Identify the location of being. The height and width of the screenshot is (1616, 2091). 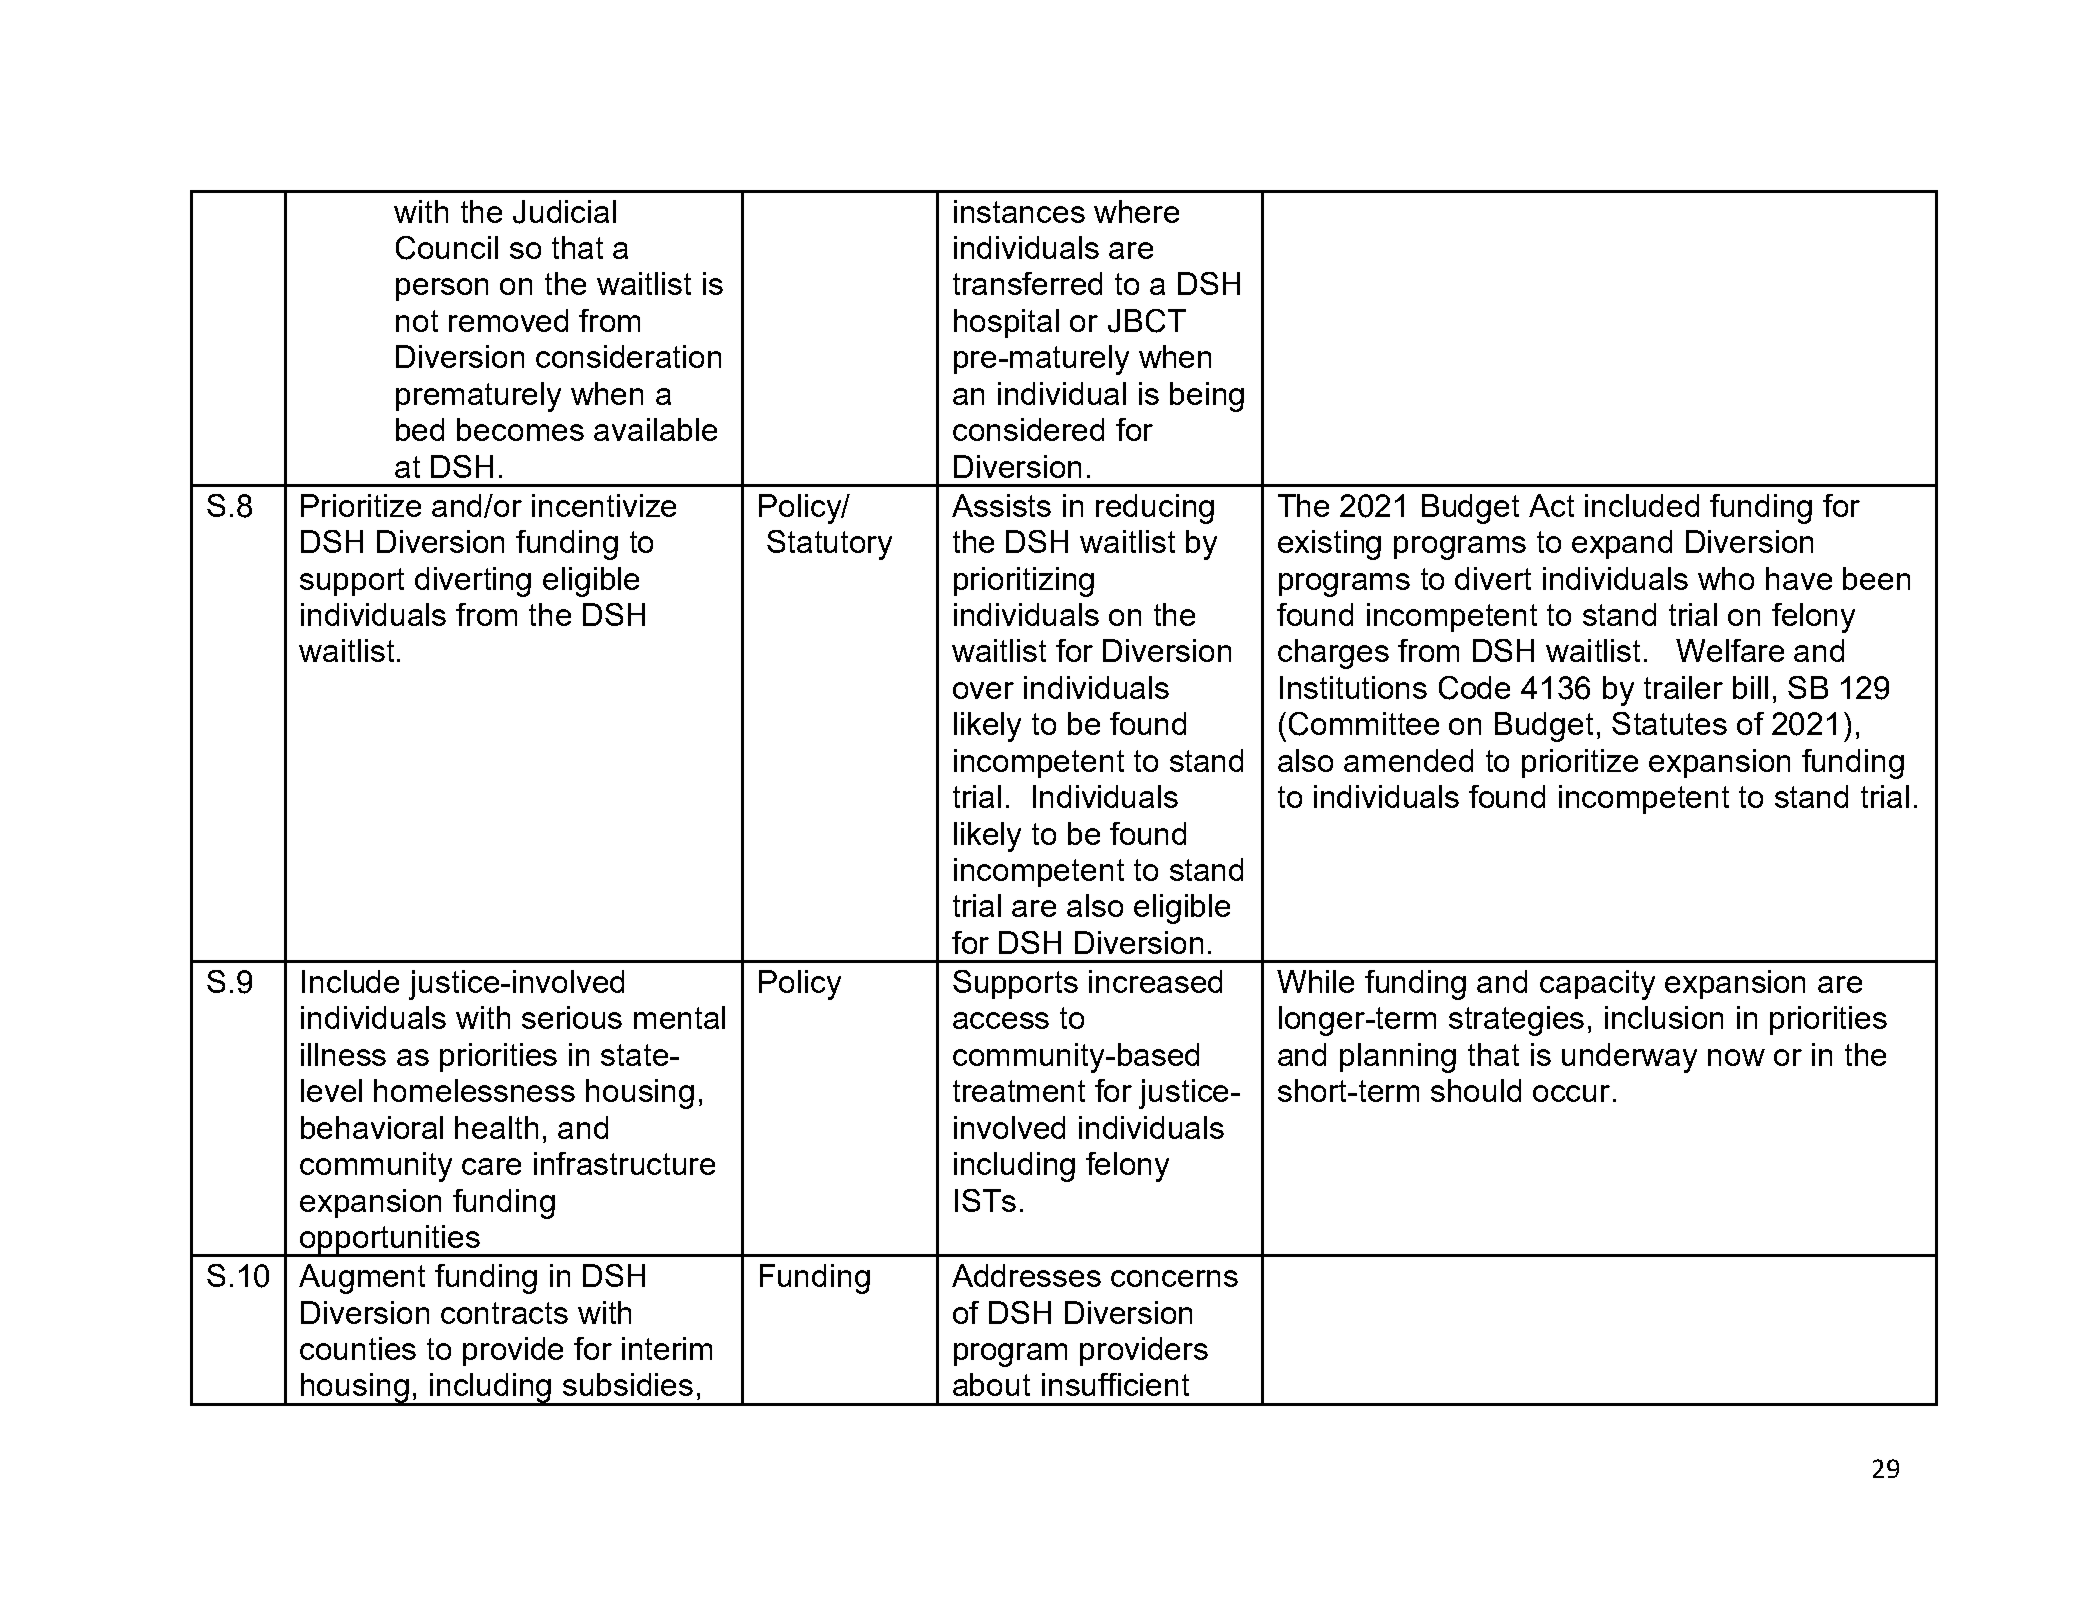
(1207, 397).
